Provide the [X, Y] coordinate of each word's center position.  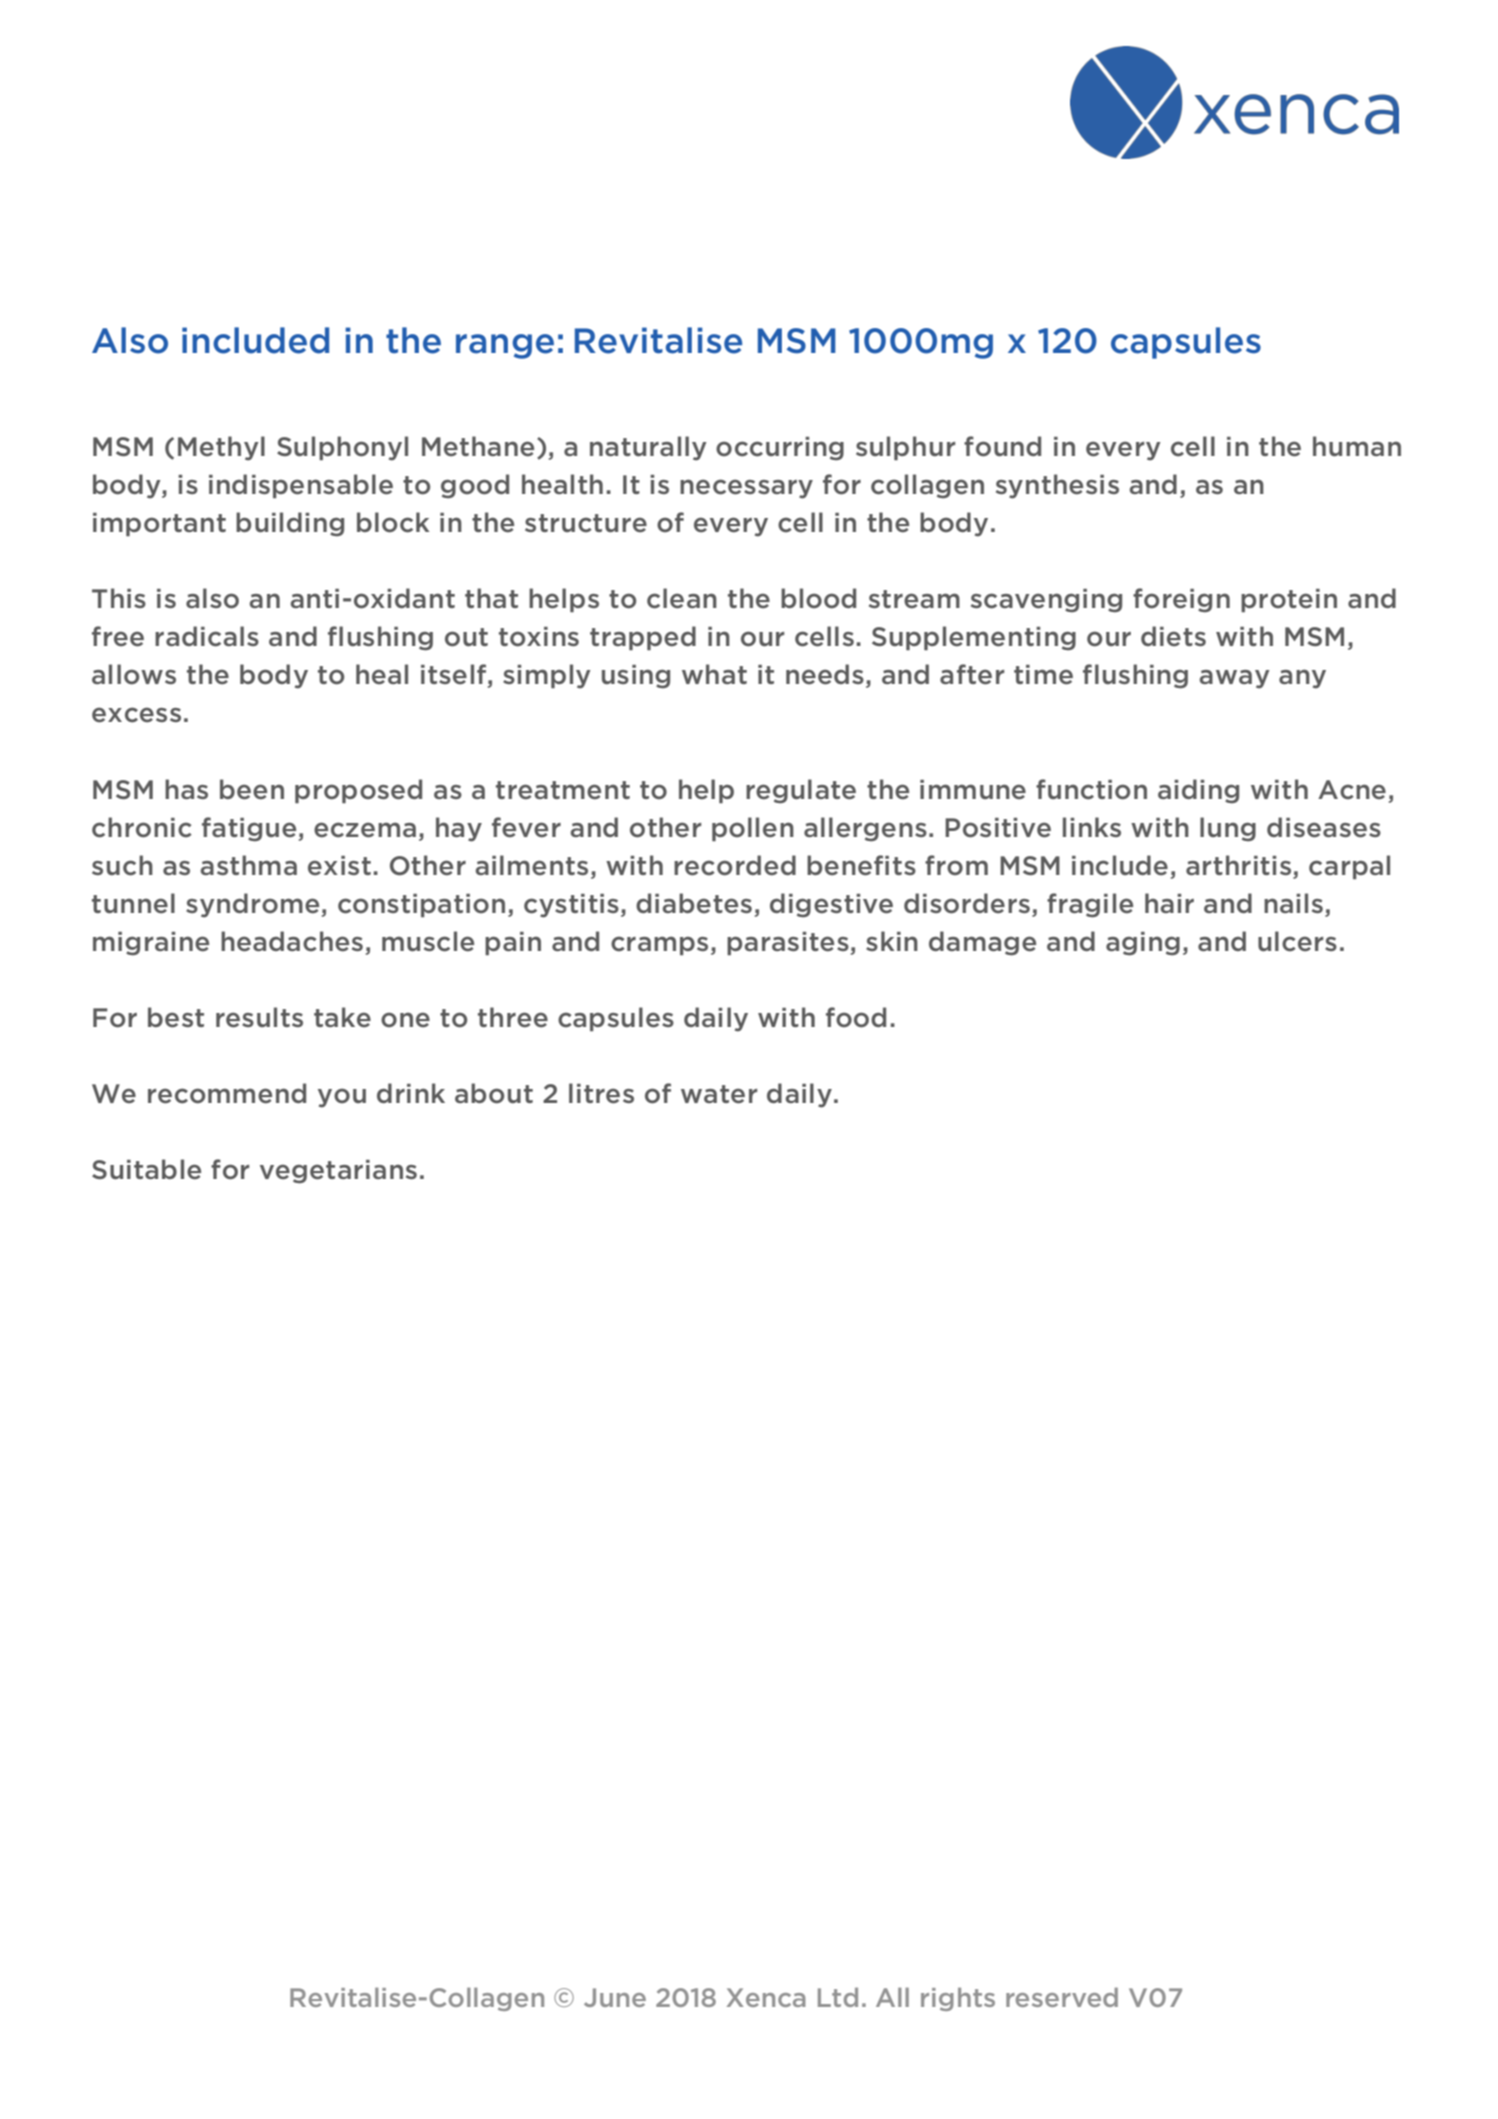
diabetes [694, 903]
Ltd [838, 1997]
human [1357, 446]
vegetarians [338, 1172]
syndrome [252, 905]
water [719, 1094]
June [615, 1997]
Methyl [221, 448]
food [856, 1017]
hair [1169, 903]
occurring [780, 449]
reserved [1062, 1997]
